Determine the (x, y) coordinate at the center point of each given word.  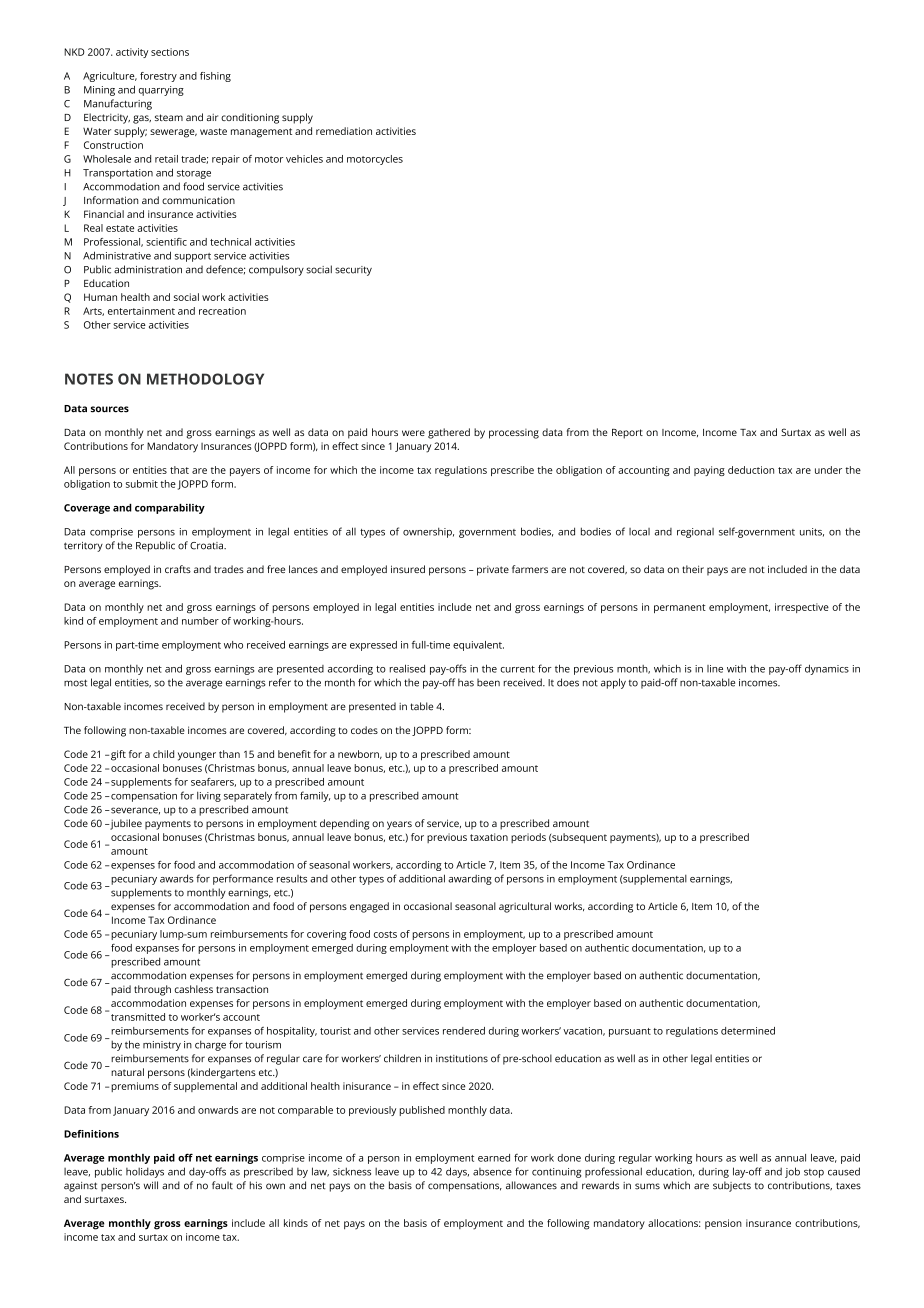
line (715, 669)
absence (492, 1172)
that (179, 470)
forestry (158, 77)
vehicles (304, 159)
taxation (489, 837)
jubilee (125, 824)
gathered (449, 433)
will (151, 1185)
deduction (751, 470)
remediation (344, 131)
